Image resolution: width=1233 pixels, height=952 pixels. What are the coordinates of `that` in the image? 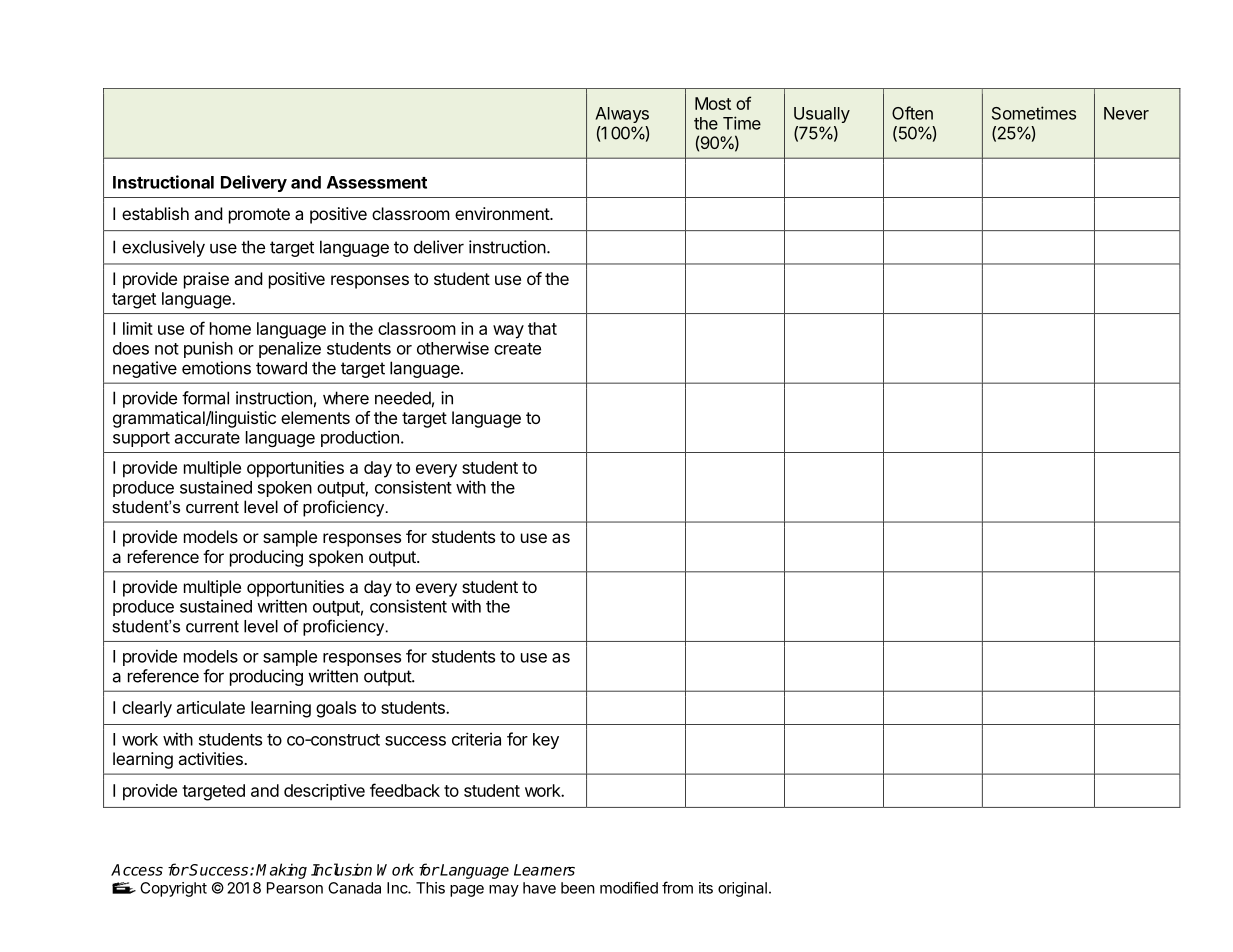 It's located at (542, 328).
